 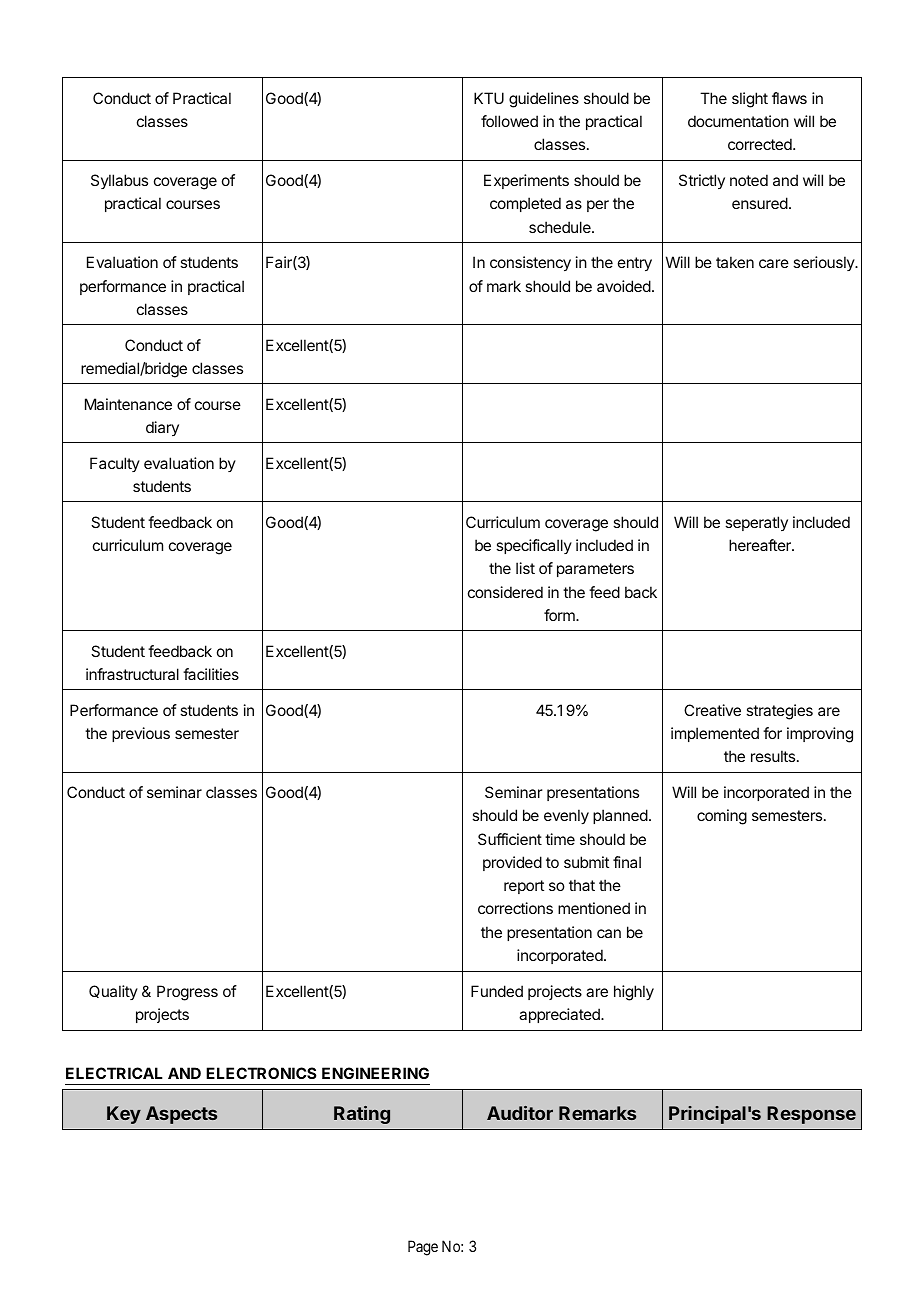 I want to click on Syllabus, so click(x=119, y=181).
